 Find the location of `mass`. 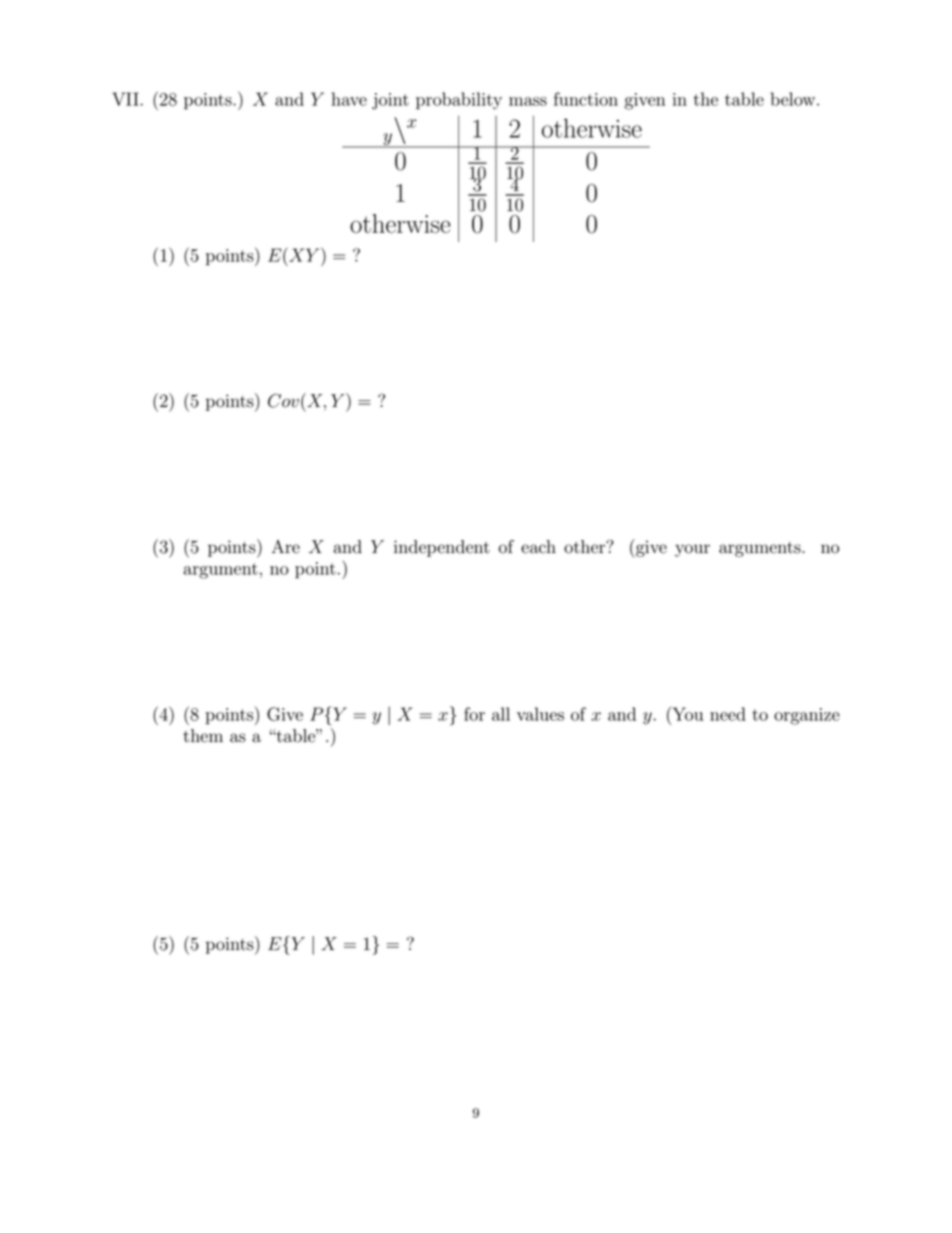

mass is located at coordinates (528, 101).
